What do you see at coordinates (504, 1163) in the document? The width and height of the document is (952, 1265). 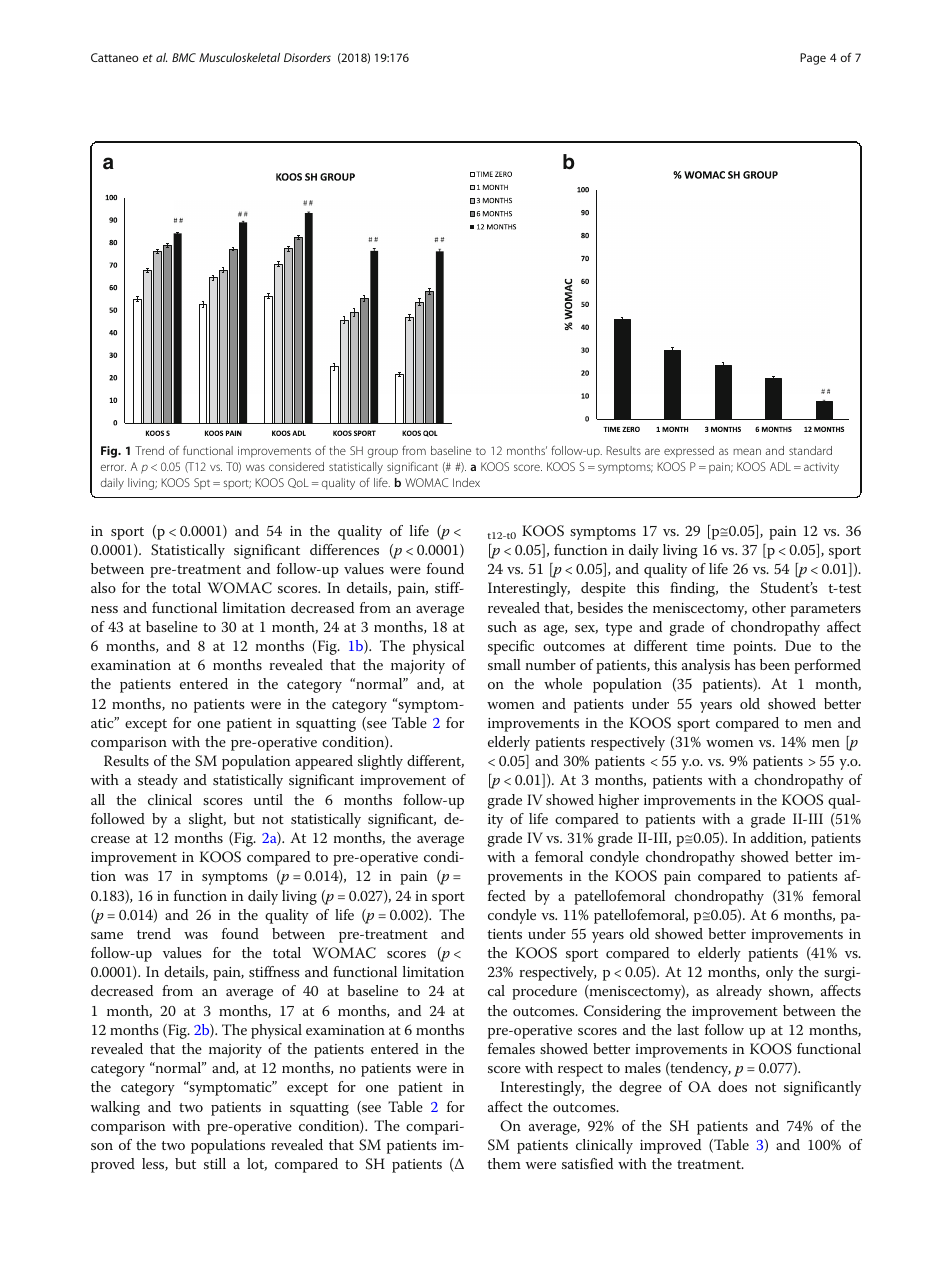 I see `them` at bounding box center [504, 1163].
